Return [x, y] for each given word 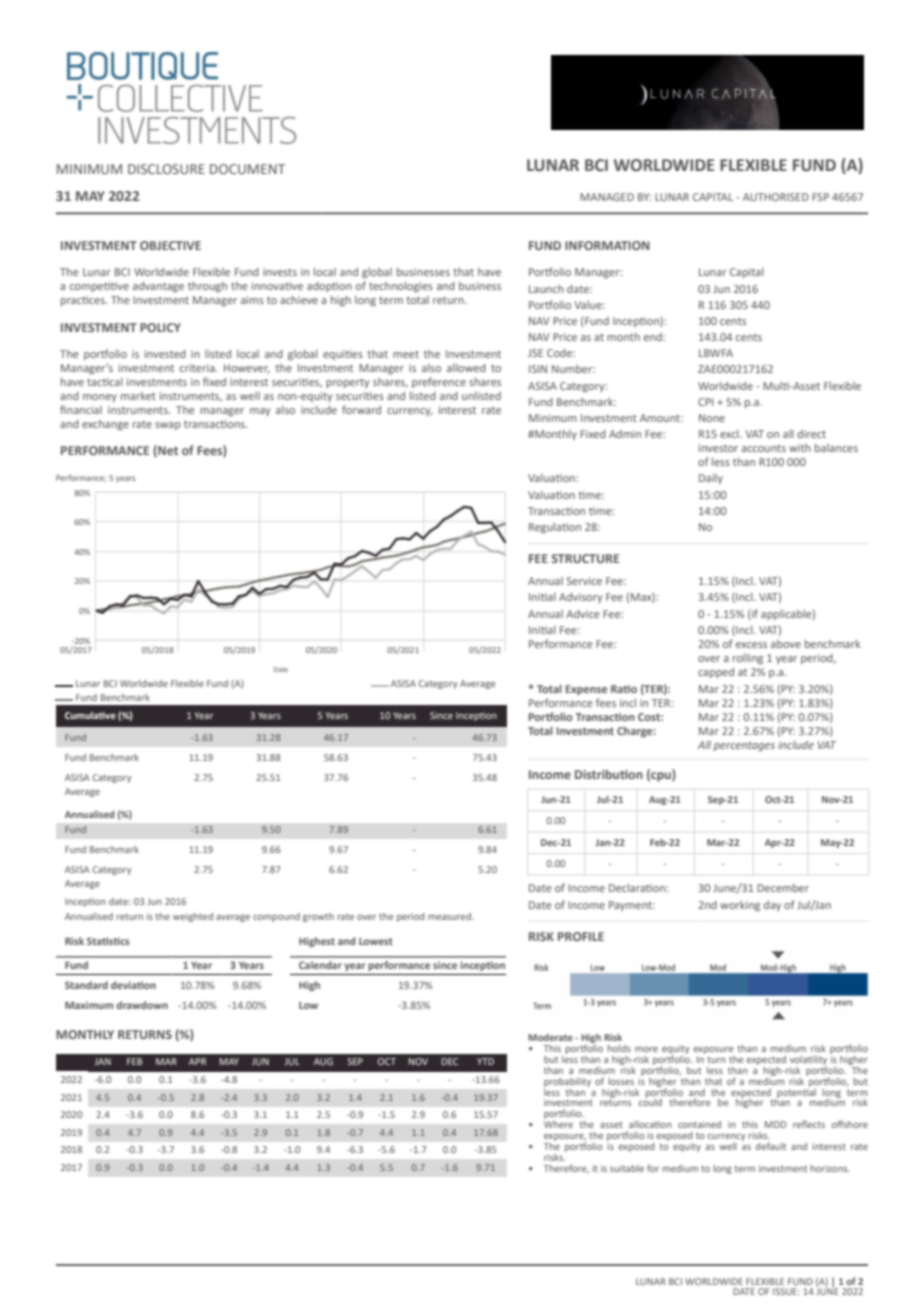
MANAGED [607, 197]
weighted [193, 917]
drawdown [142, 1005]
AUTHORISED [776, 197]
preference [439, 382]
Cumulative [90, 715]
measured [450, 916]
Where [558, 1123]
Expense [586, 690]
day [772, 906]
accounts [764, 448]
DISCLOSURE [166, 169]
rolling [748, 659]
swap [168, 426]
